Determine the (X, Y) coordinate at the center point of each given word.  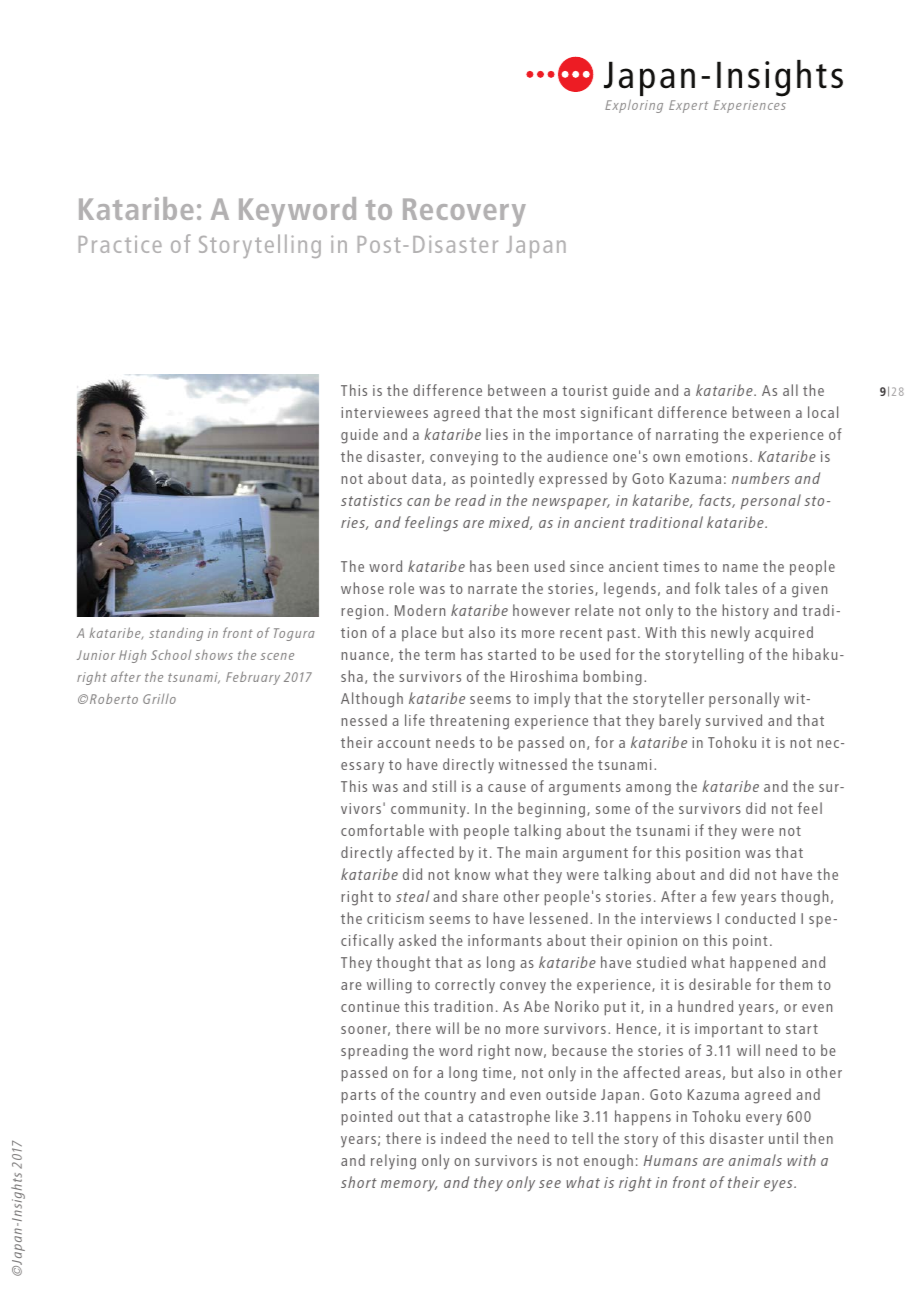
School (171, 655)
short (359, 1182)
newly (730, 634)
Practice (120, 244)
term (440, 655)
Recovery (464, 212)
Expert (688, 106)
